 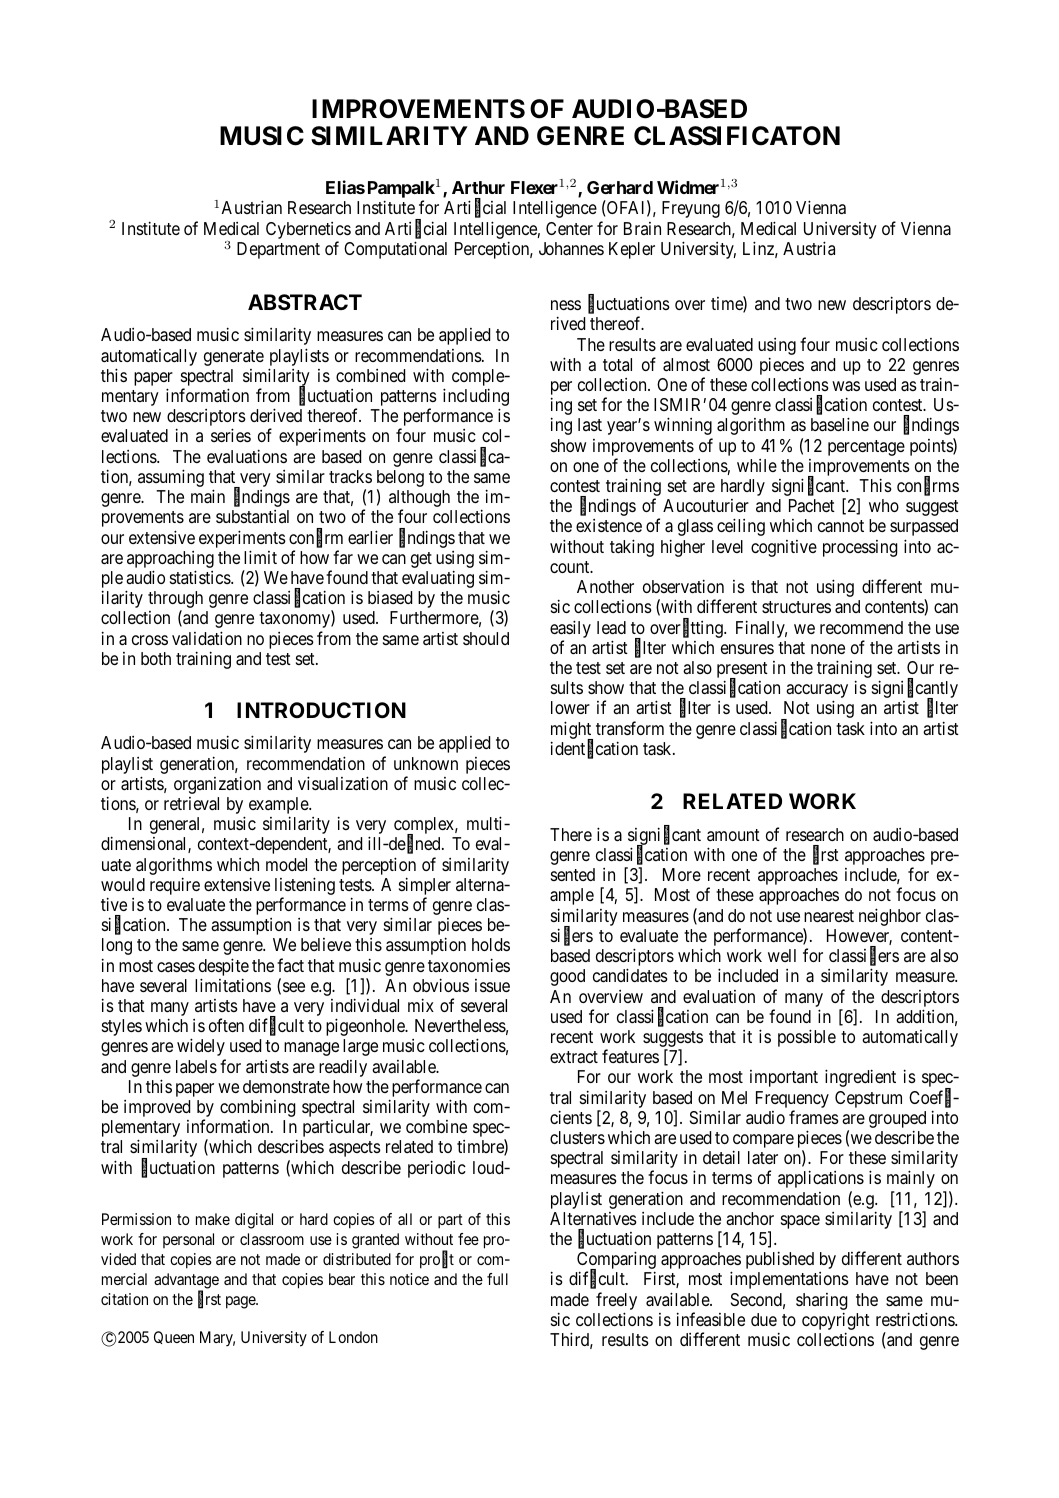 I want to click on easily, so click(x=570, y=629).
